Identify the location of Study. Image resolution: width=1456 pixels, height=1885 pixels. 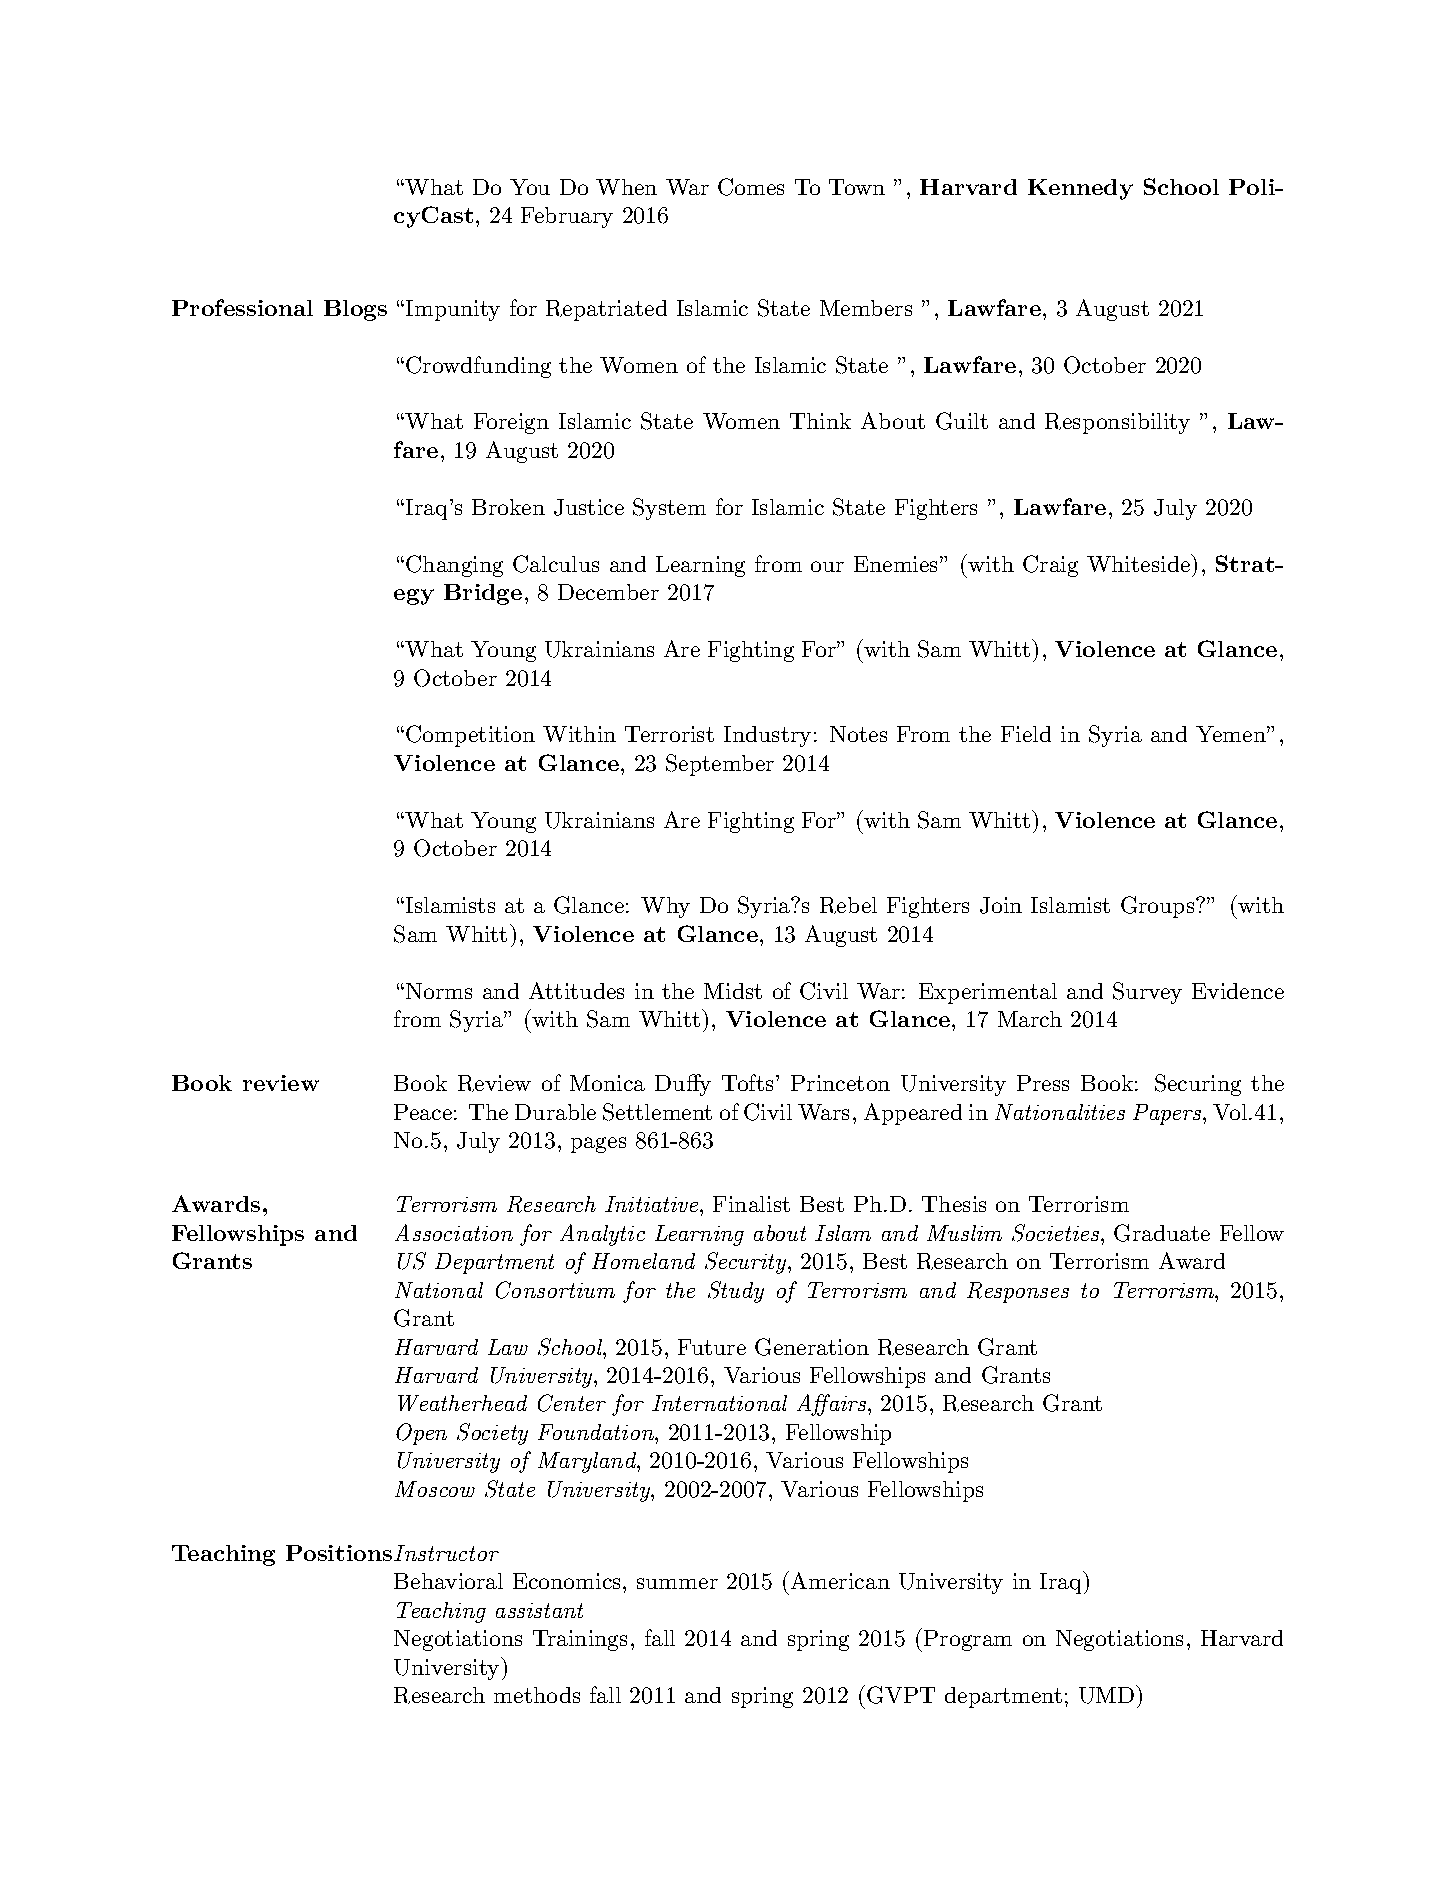
(736, 1292).
